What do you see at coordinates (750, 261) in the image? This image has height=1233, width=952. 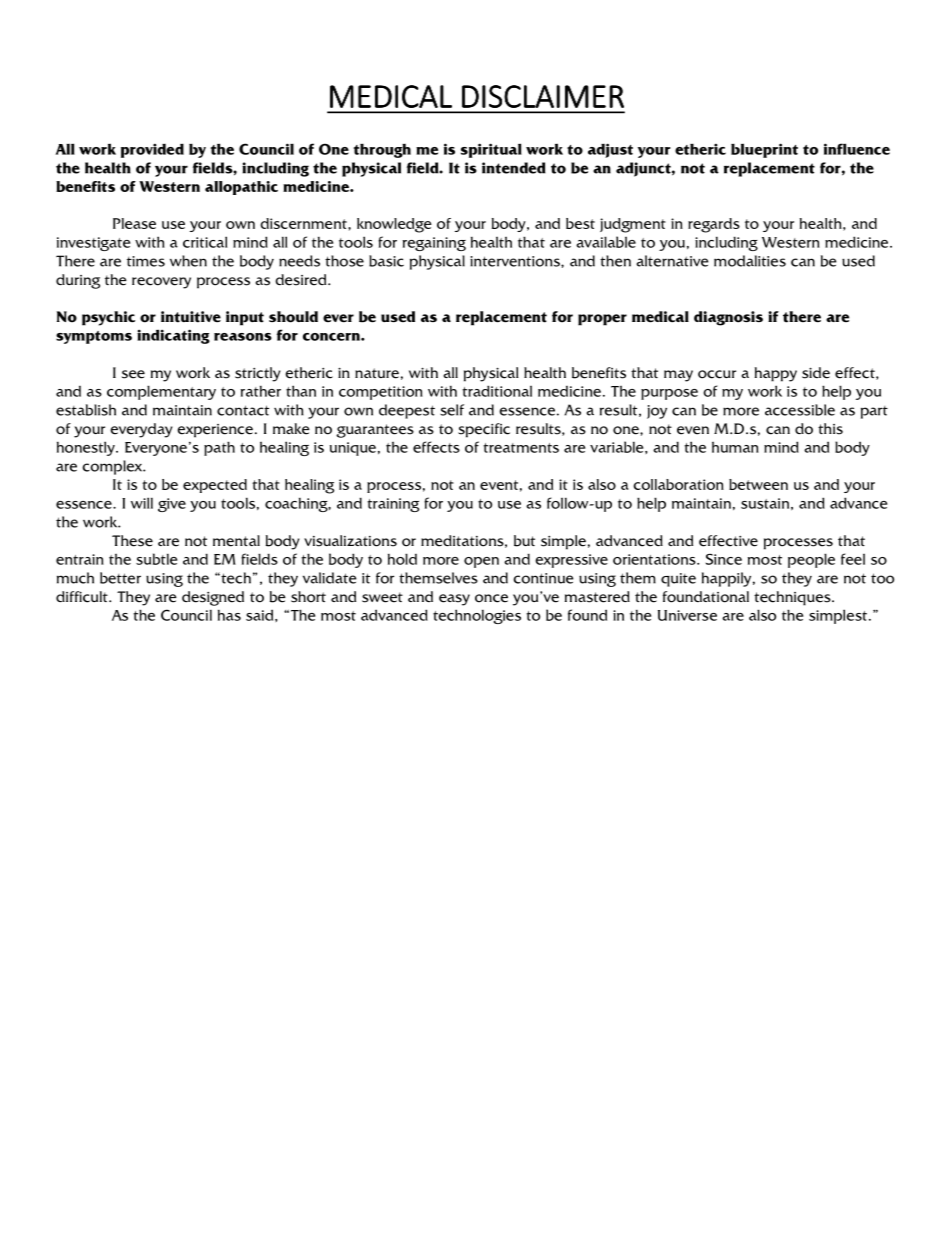 I see `modalities` at bounding box center [750, 261].
